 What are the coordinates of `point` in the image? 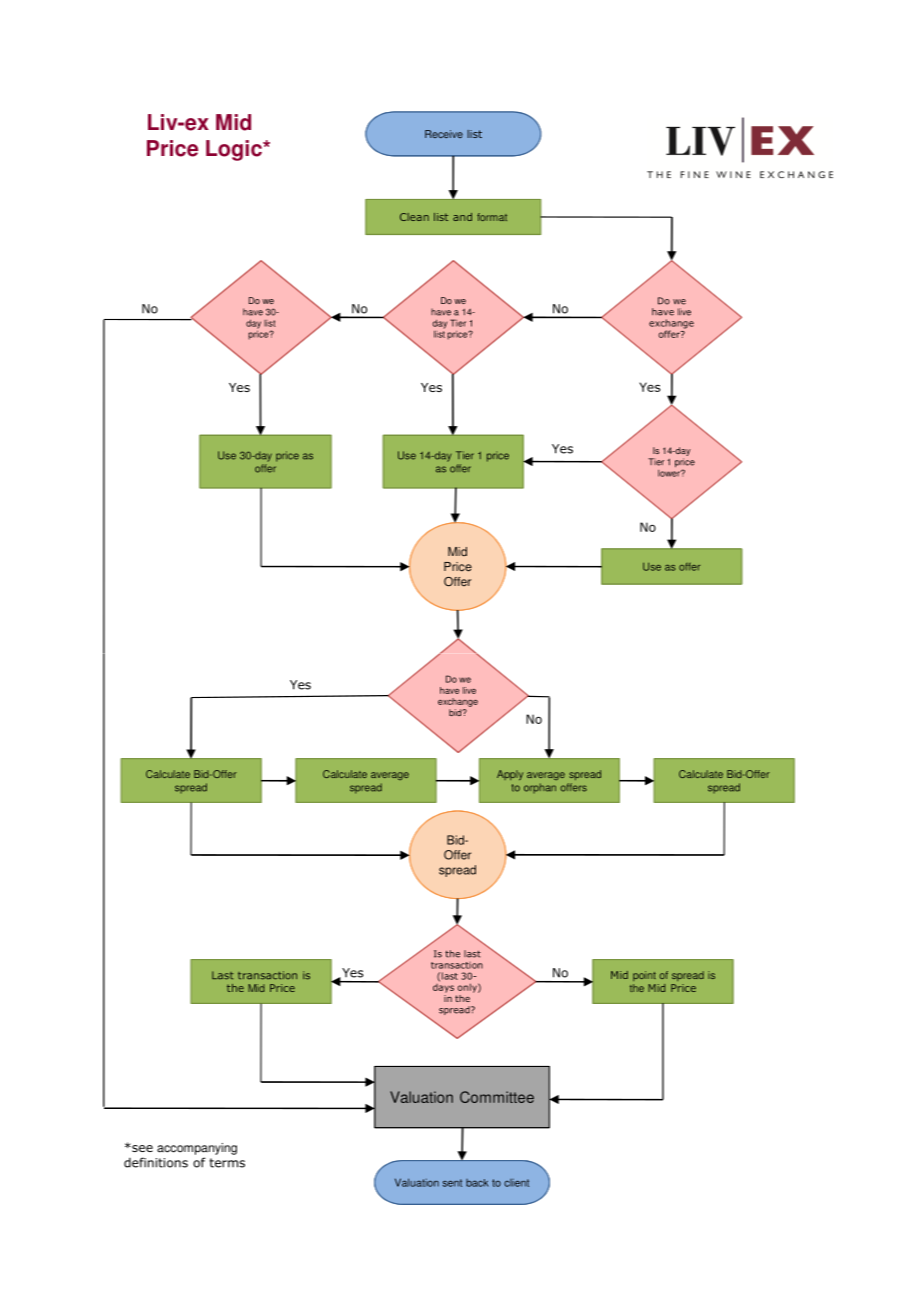 It's located at (644, 976).
